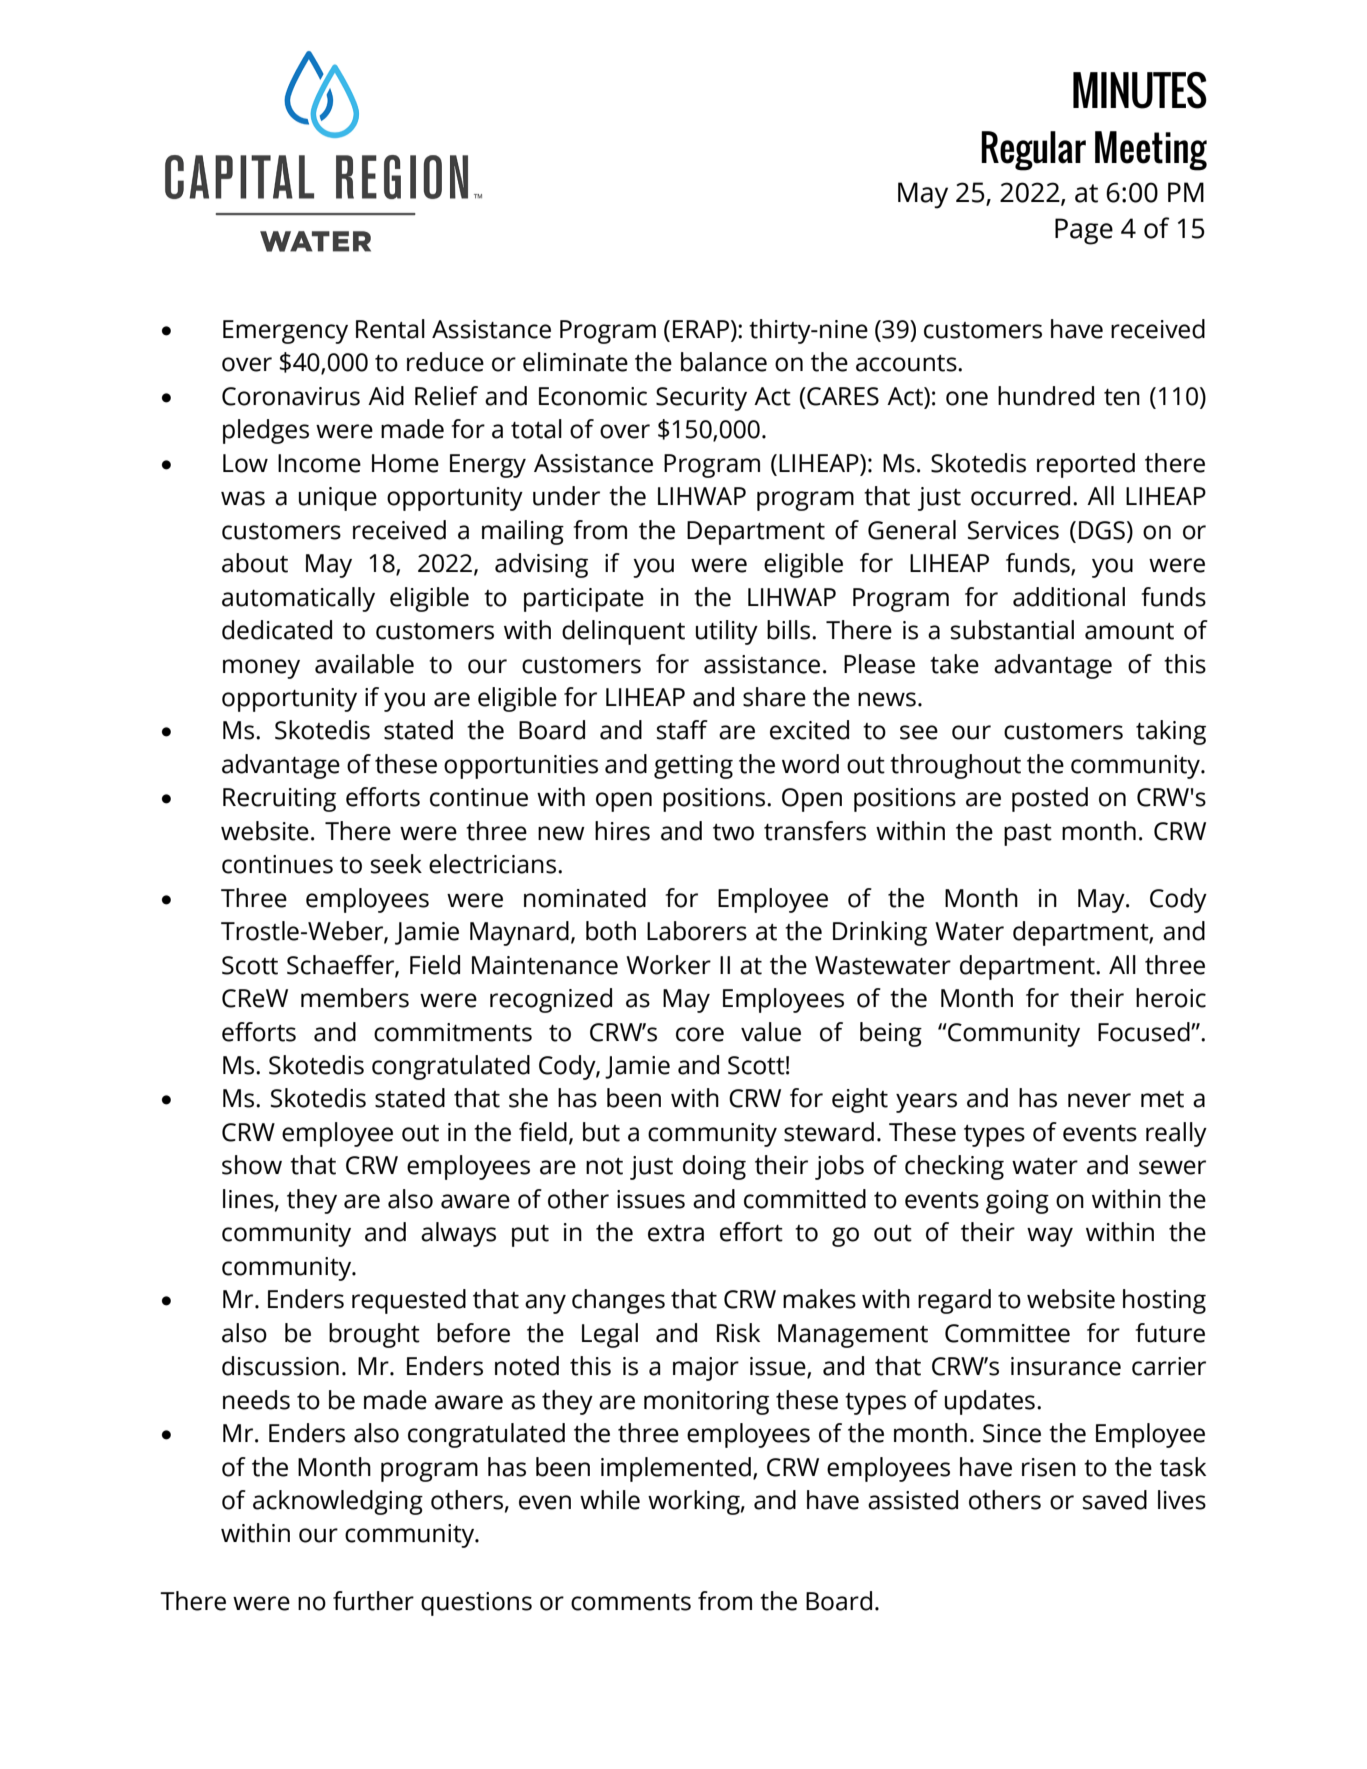  What do you see at coordinates (631, 1602) in the document?
I see `comments` at bounding box center [631, 1602].
